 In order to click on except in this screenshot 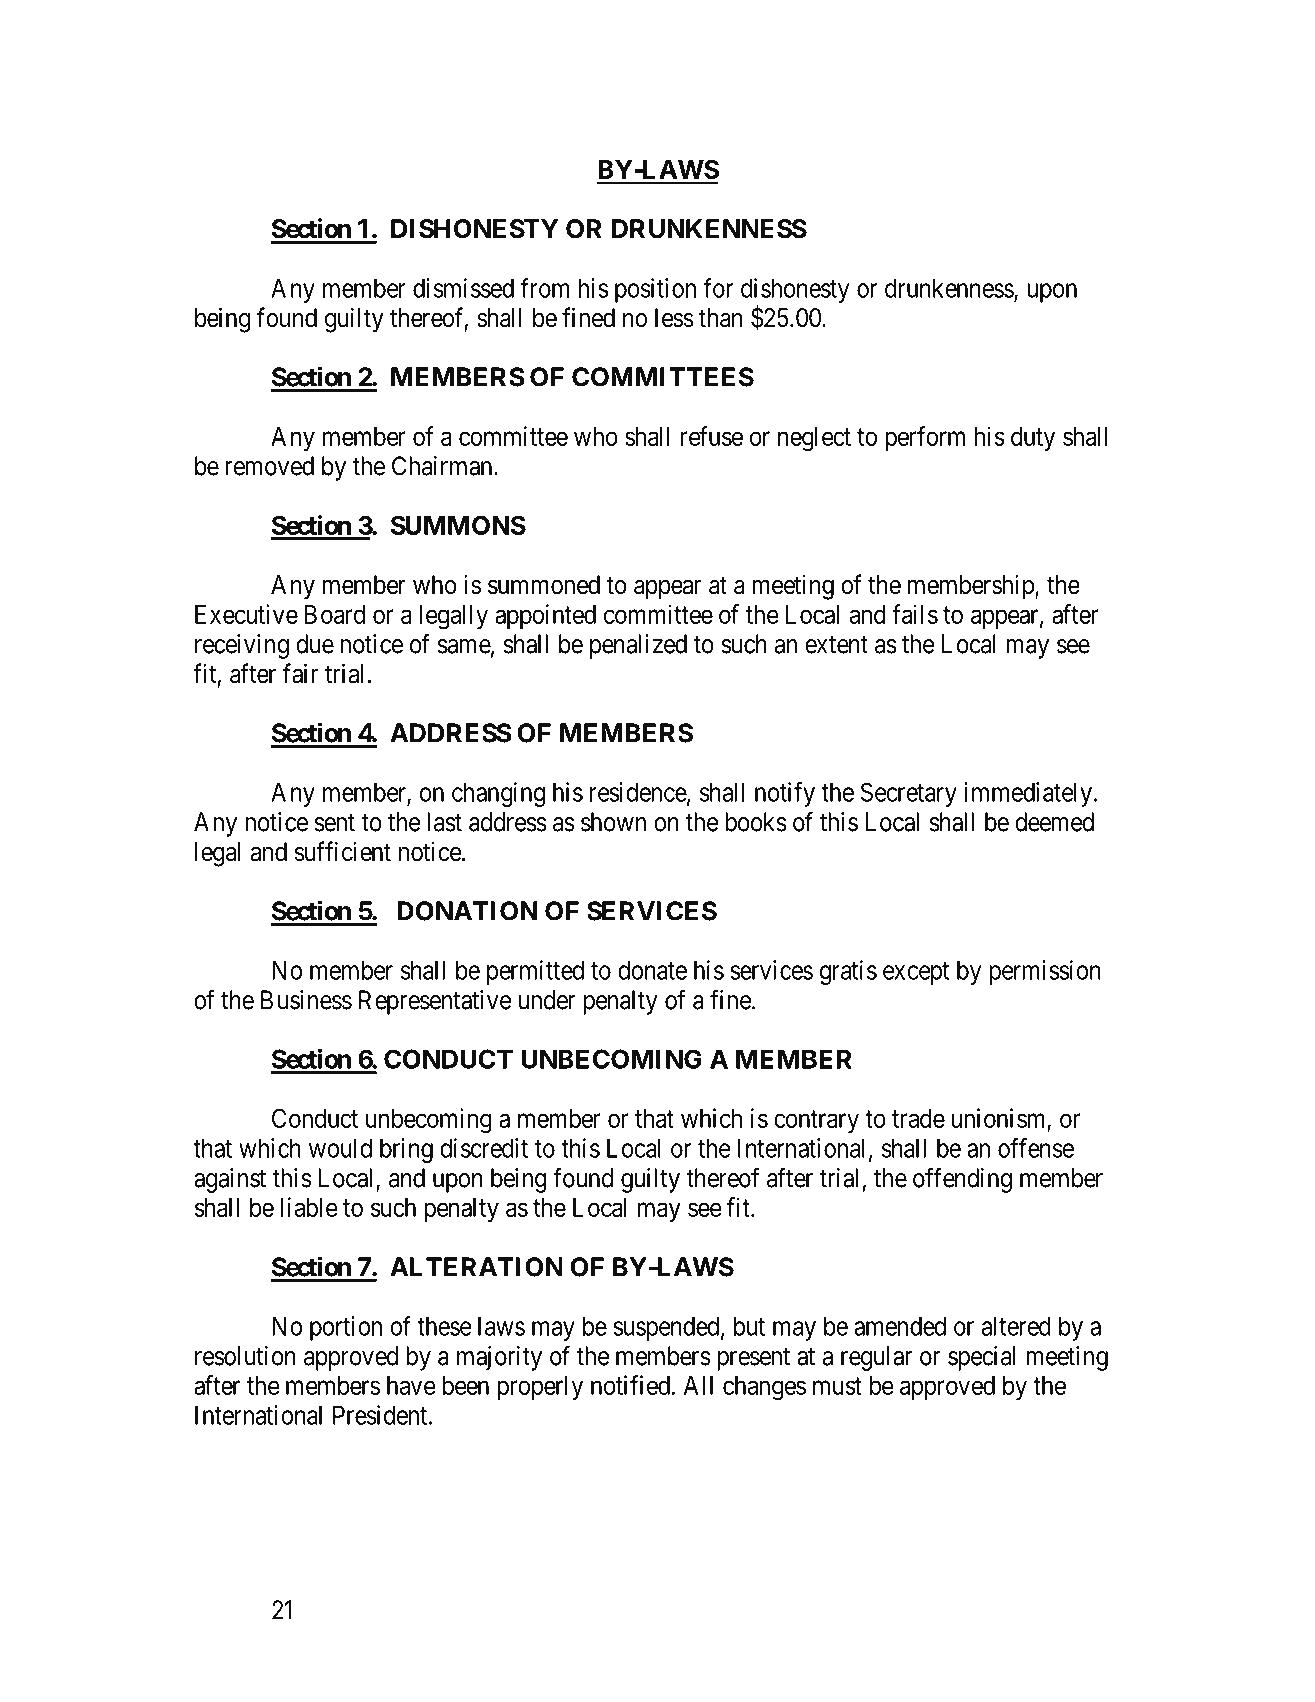, I will do `click(916, 973)`.
